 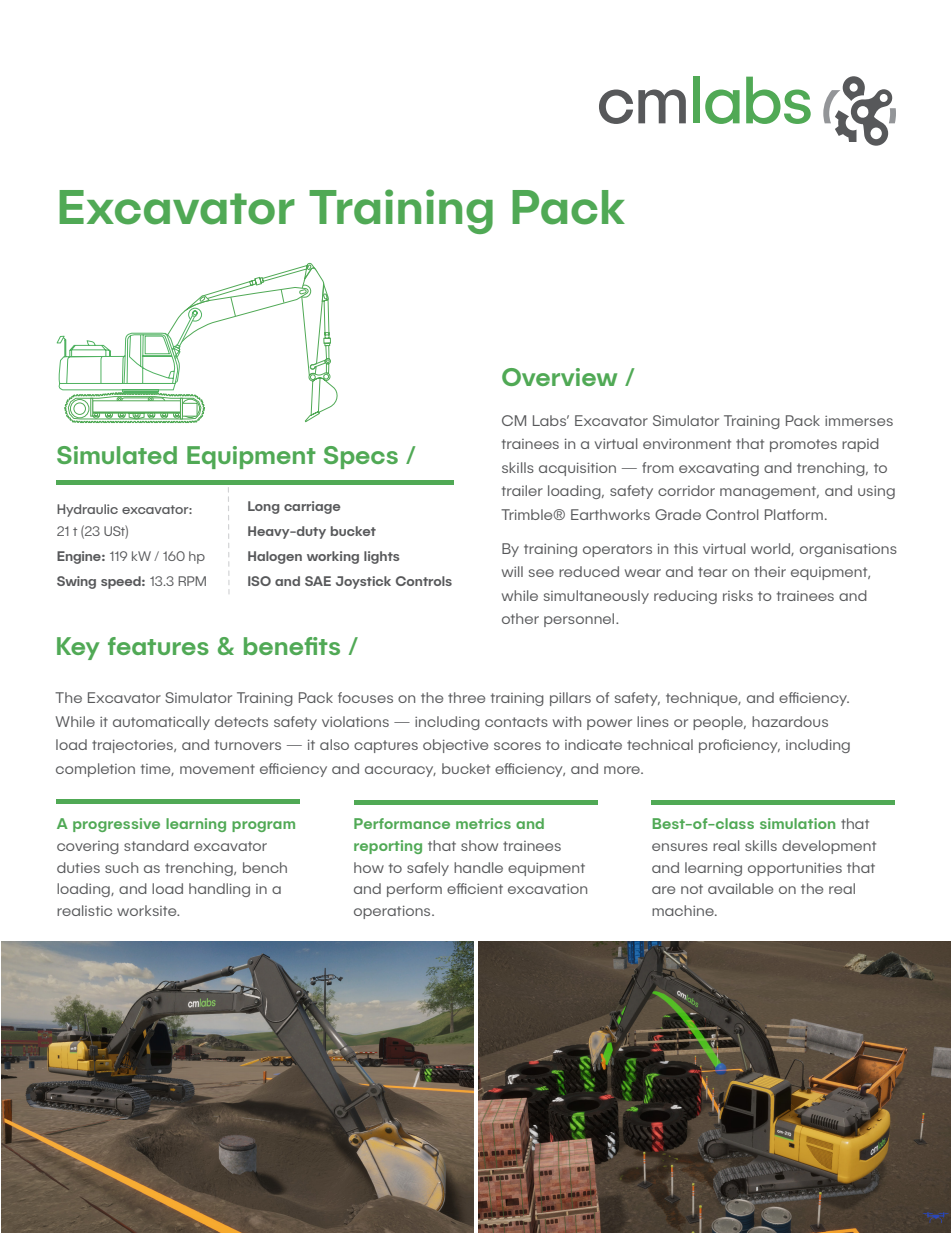 What do you see at coordinates (483, 823) in the screenshot?
I see `metrics` at bounding box center [483, 823].
